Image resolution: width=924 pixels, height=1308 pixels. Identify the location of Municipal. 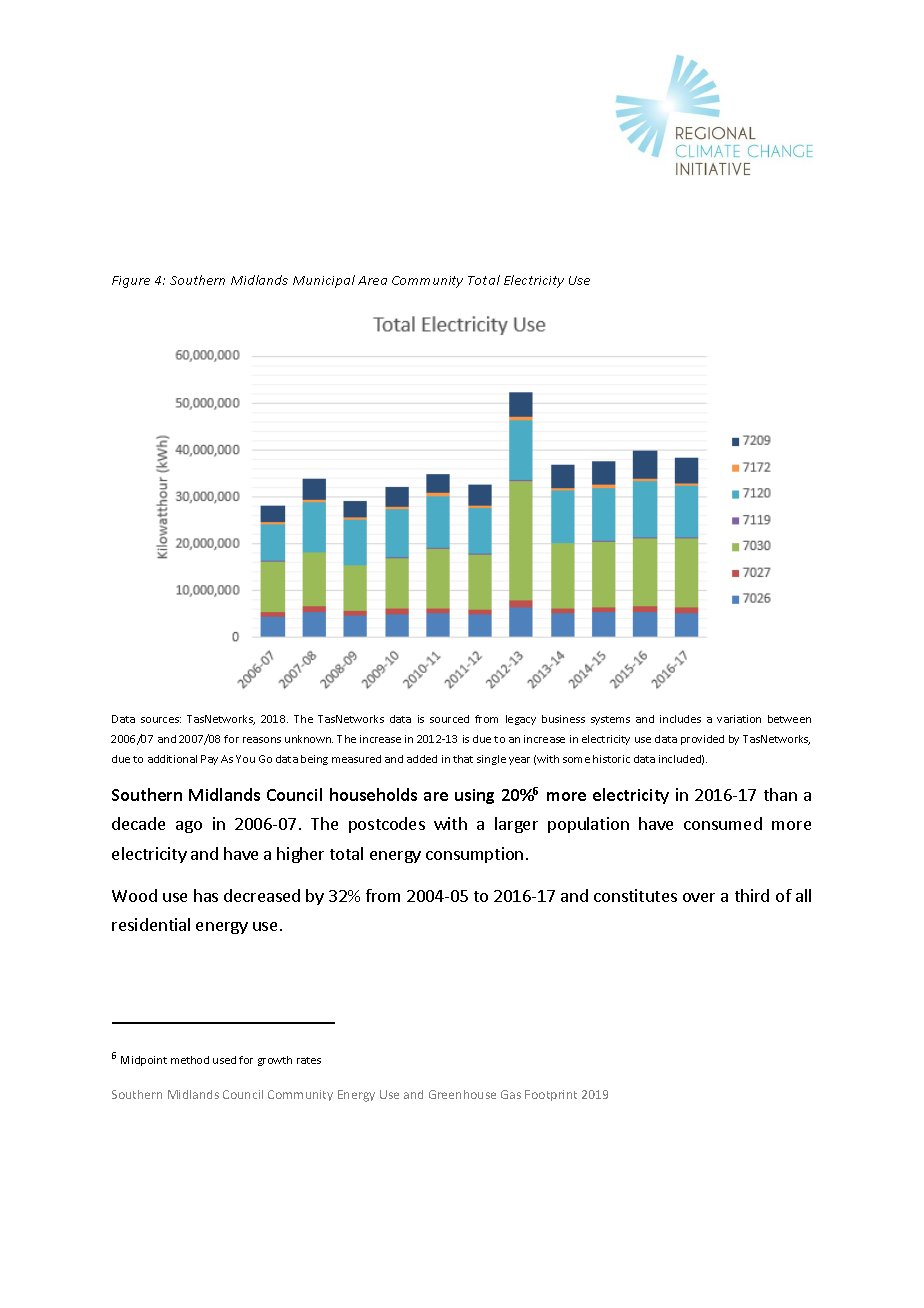
(324, 281).
